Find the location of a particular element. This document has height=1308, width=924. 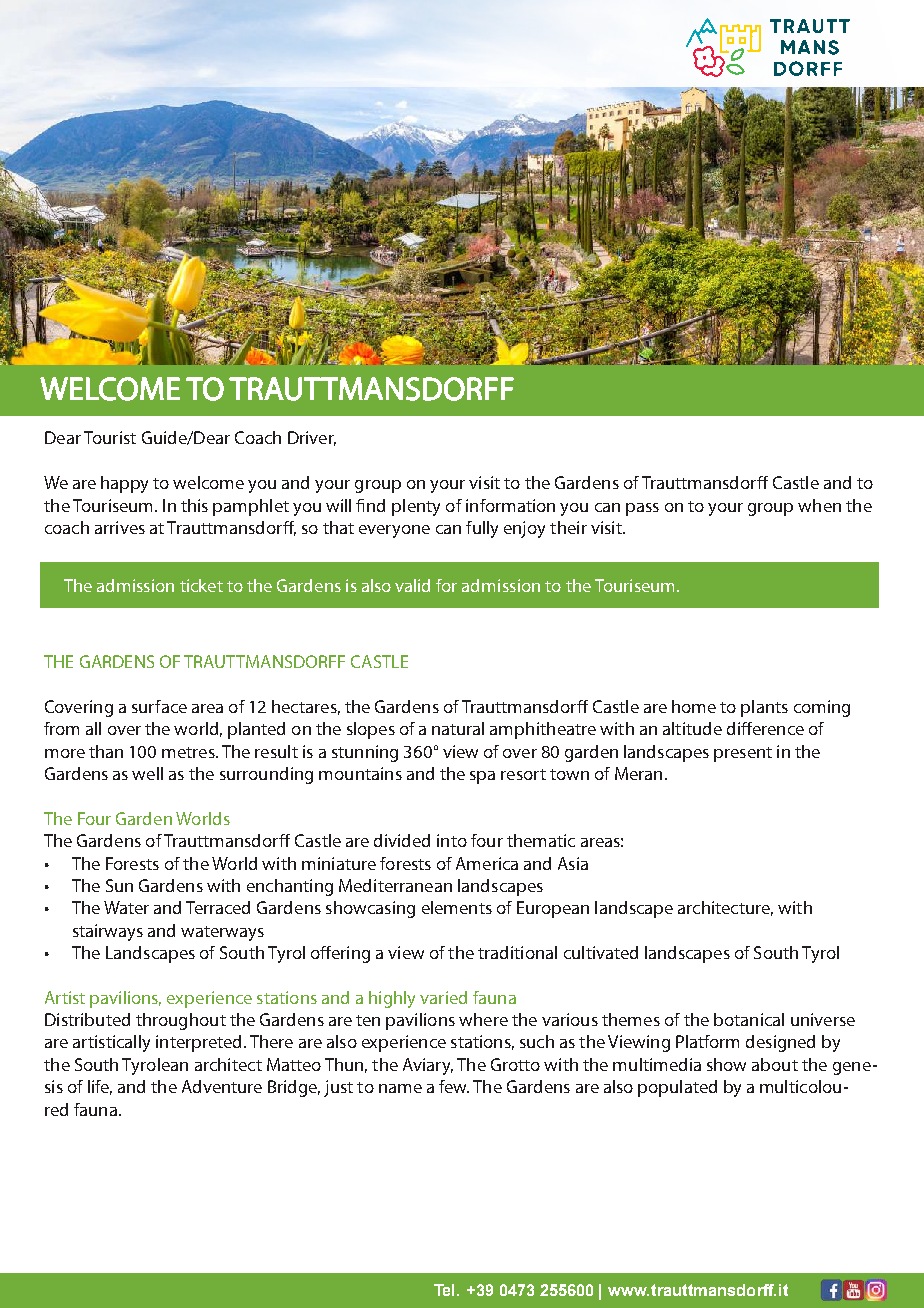

plenty is located at coordinates (416, 507).
